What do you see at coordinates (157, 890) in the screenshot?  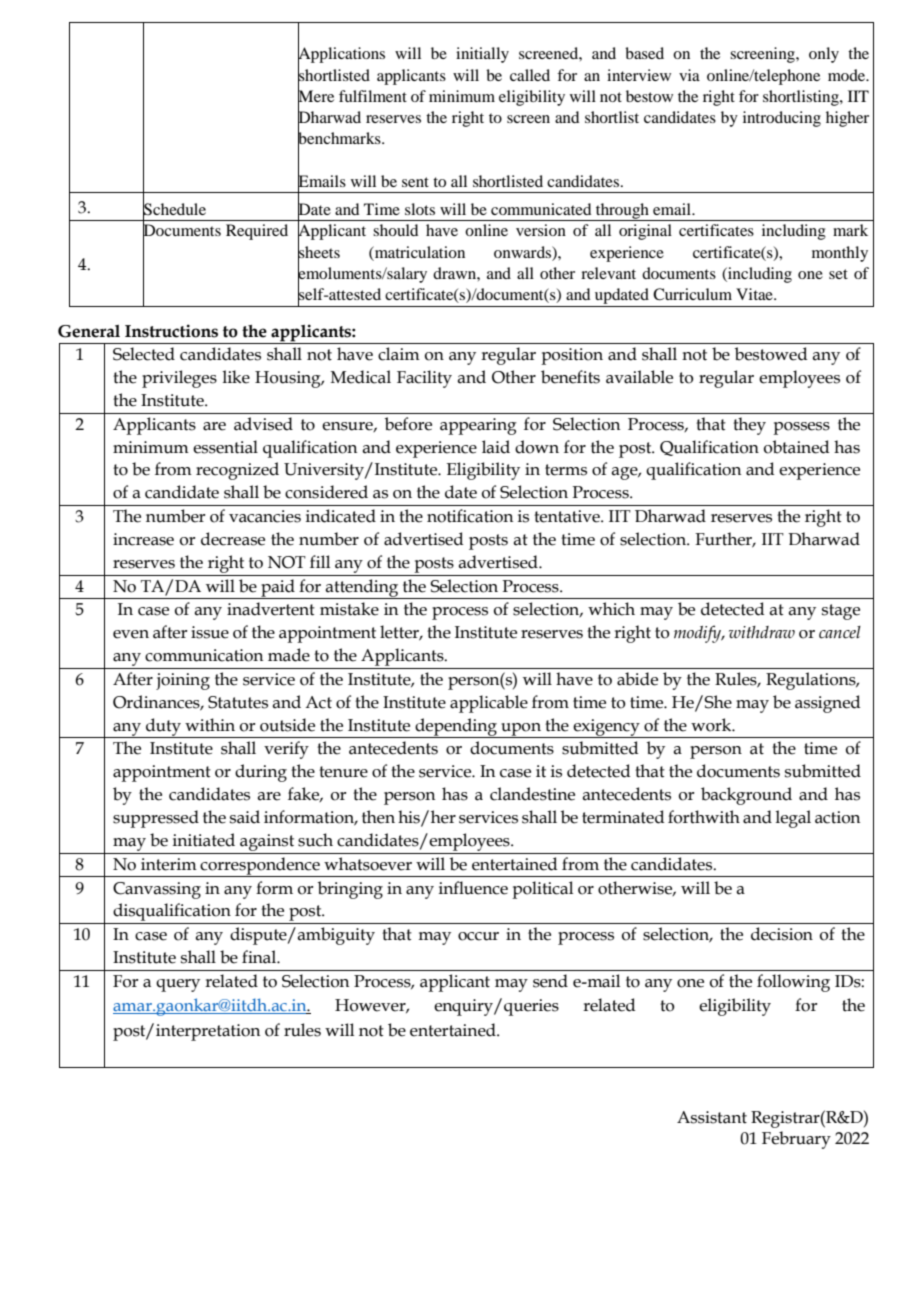 I see `Canvassing` at bounding box center [157, 890].
